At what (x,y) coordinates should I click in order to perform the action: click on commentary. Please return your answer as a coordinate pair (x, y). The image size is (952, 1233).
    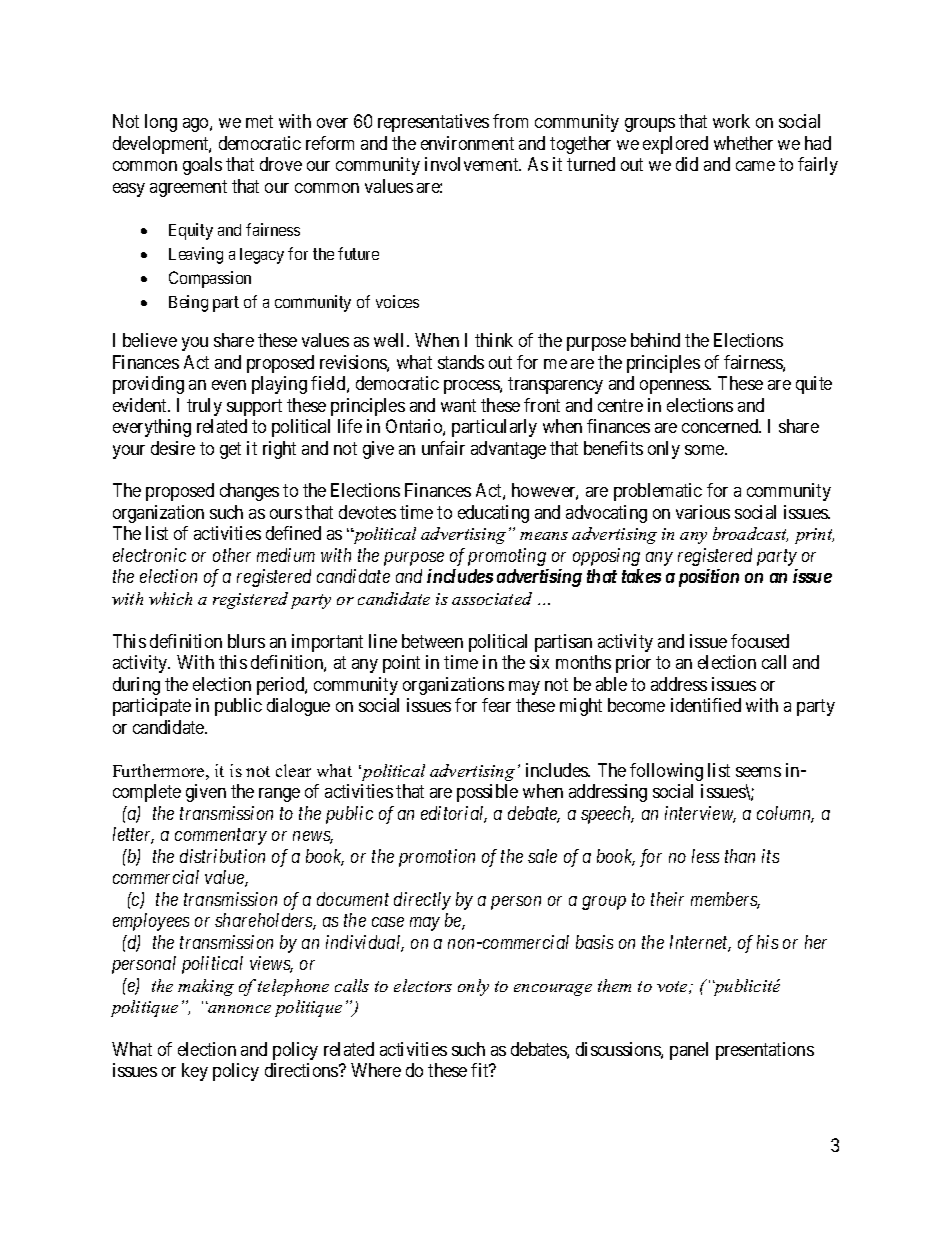
    Looking at the image, I should click on (221, 837).
